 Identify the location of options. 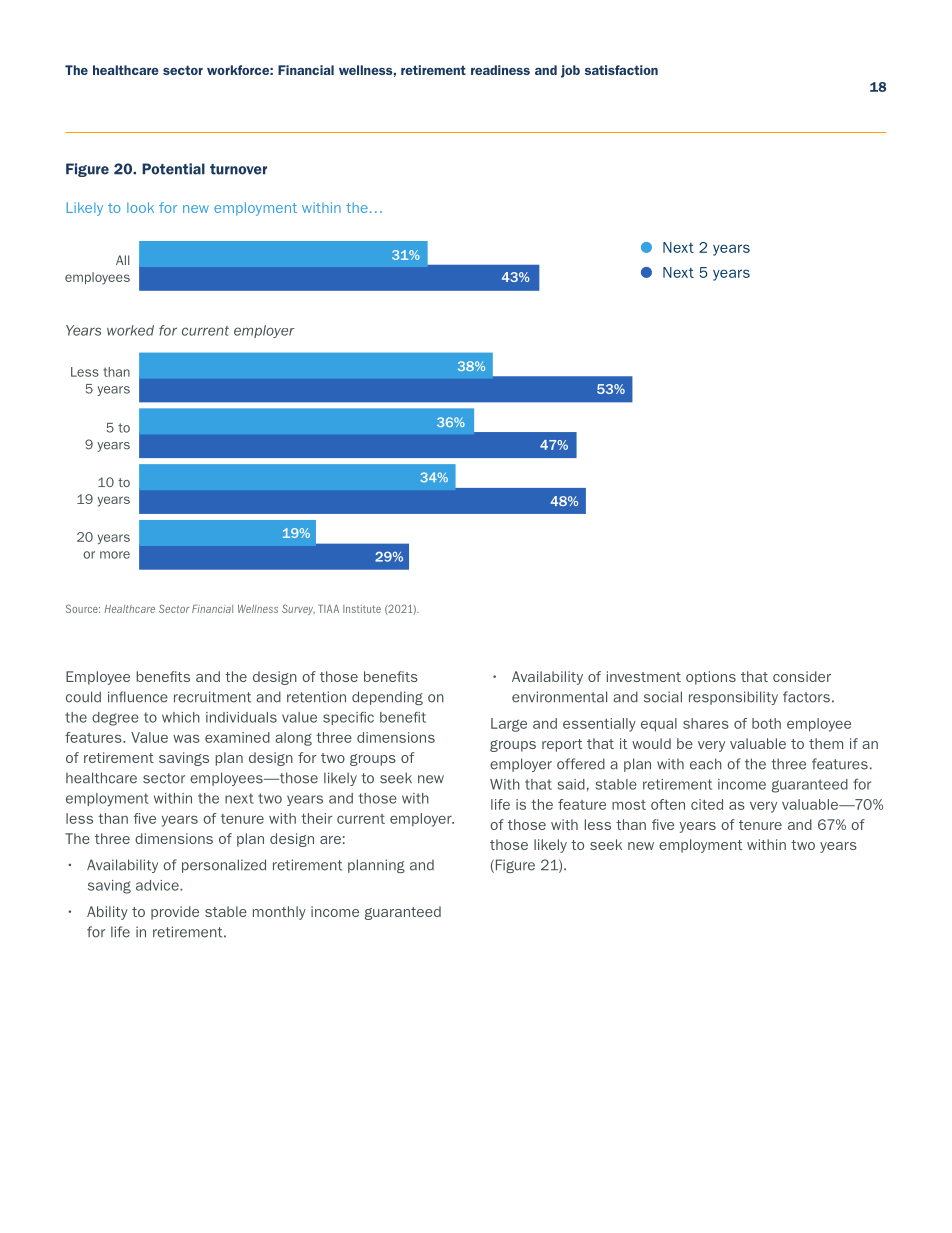
(711, 678).
